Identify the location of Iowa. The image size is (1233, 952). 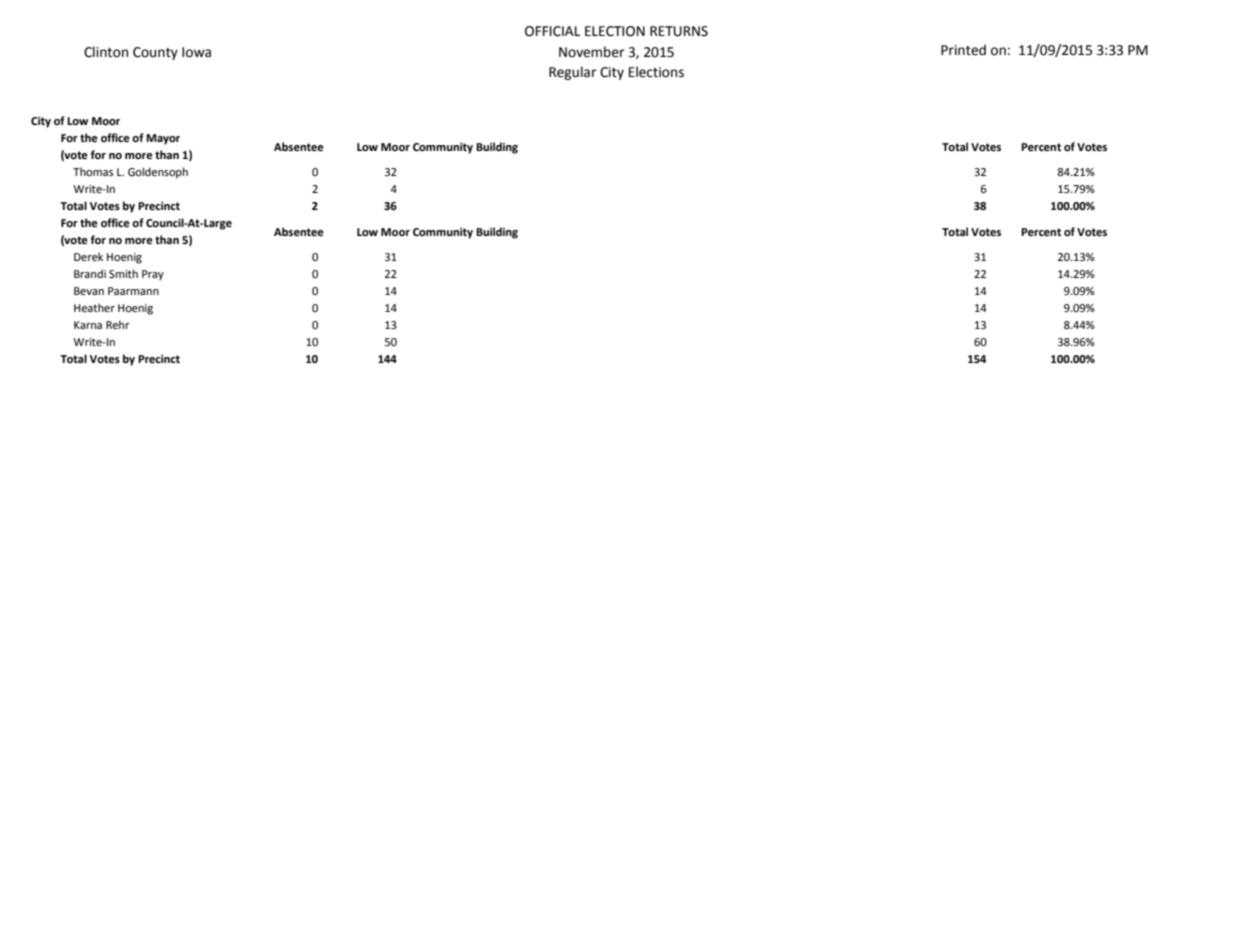
(196, 52).
